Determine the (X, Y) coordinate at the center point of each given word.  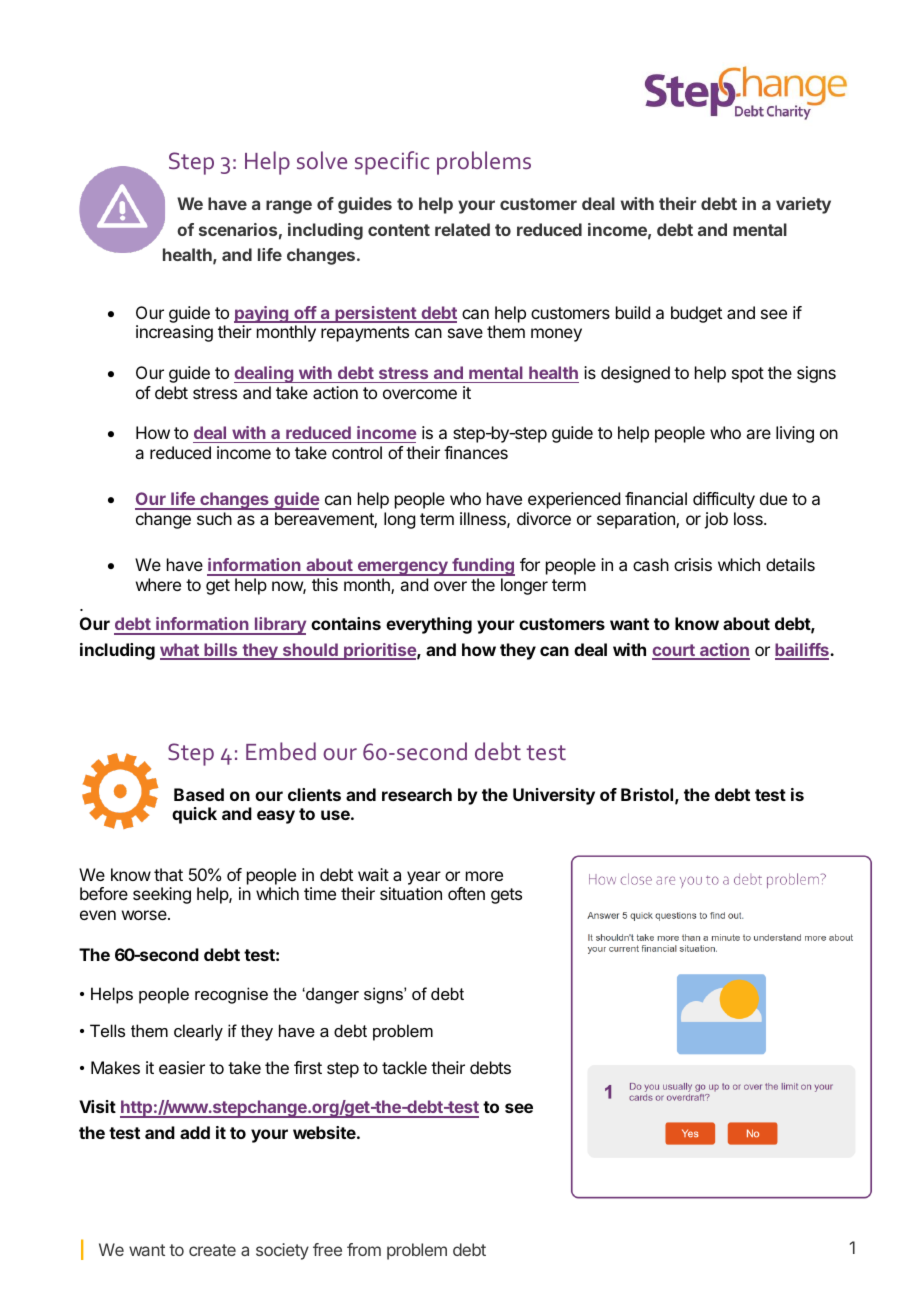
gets (506, 896)
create (212, 1250)
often (466, 893)
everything (429, 625)
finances (476, 452)
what (180, 651)
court (674, 651)
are (758, 434)
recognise (231, 995)
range (289, 207)
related (462, 229)
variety (803, 205)
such (214, 518)
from (364, 1249)
